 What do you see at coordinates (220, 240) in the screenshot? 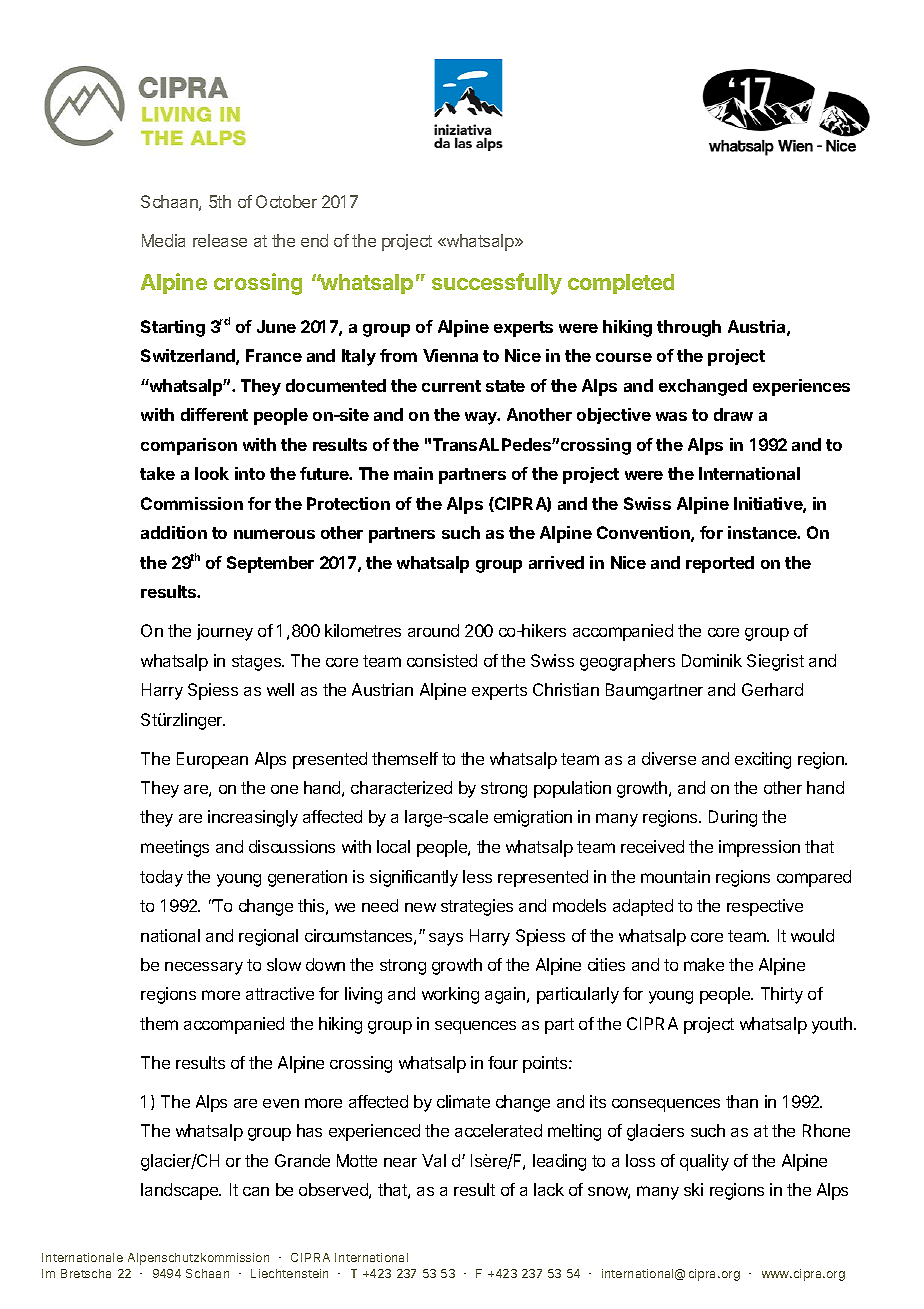
I see `release` at bounding box center [220, 240].
